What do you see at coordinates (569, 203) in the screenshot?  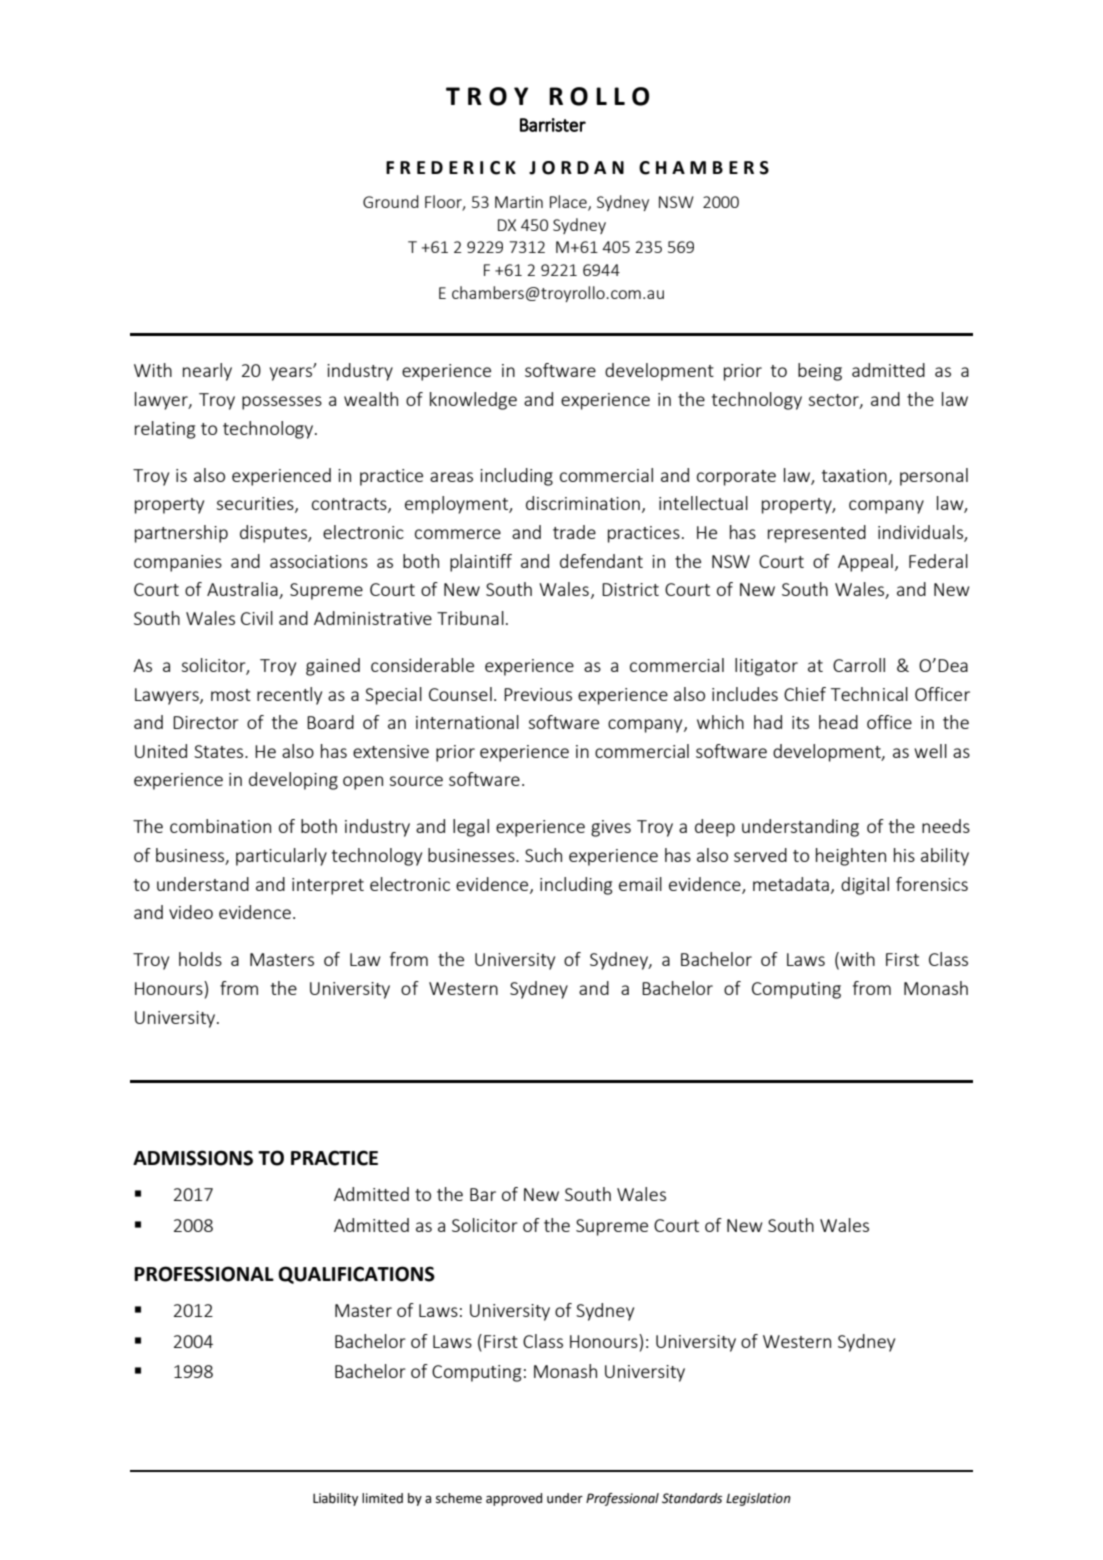 I see `Place` at bounding box center [569, 203].
